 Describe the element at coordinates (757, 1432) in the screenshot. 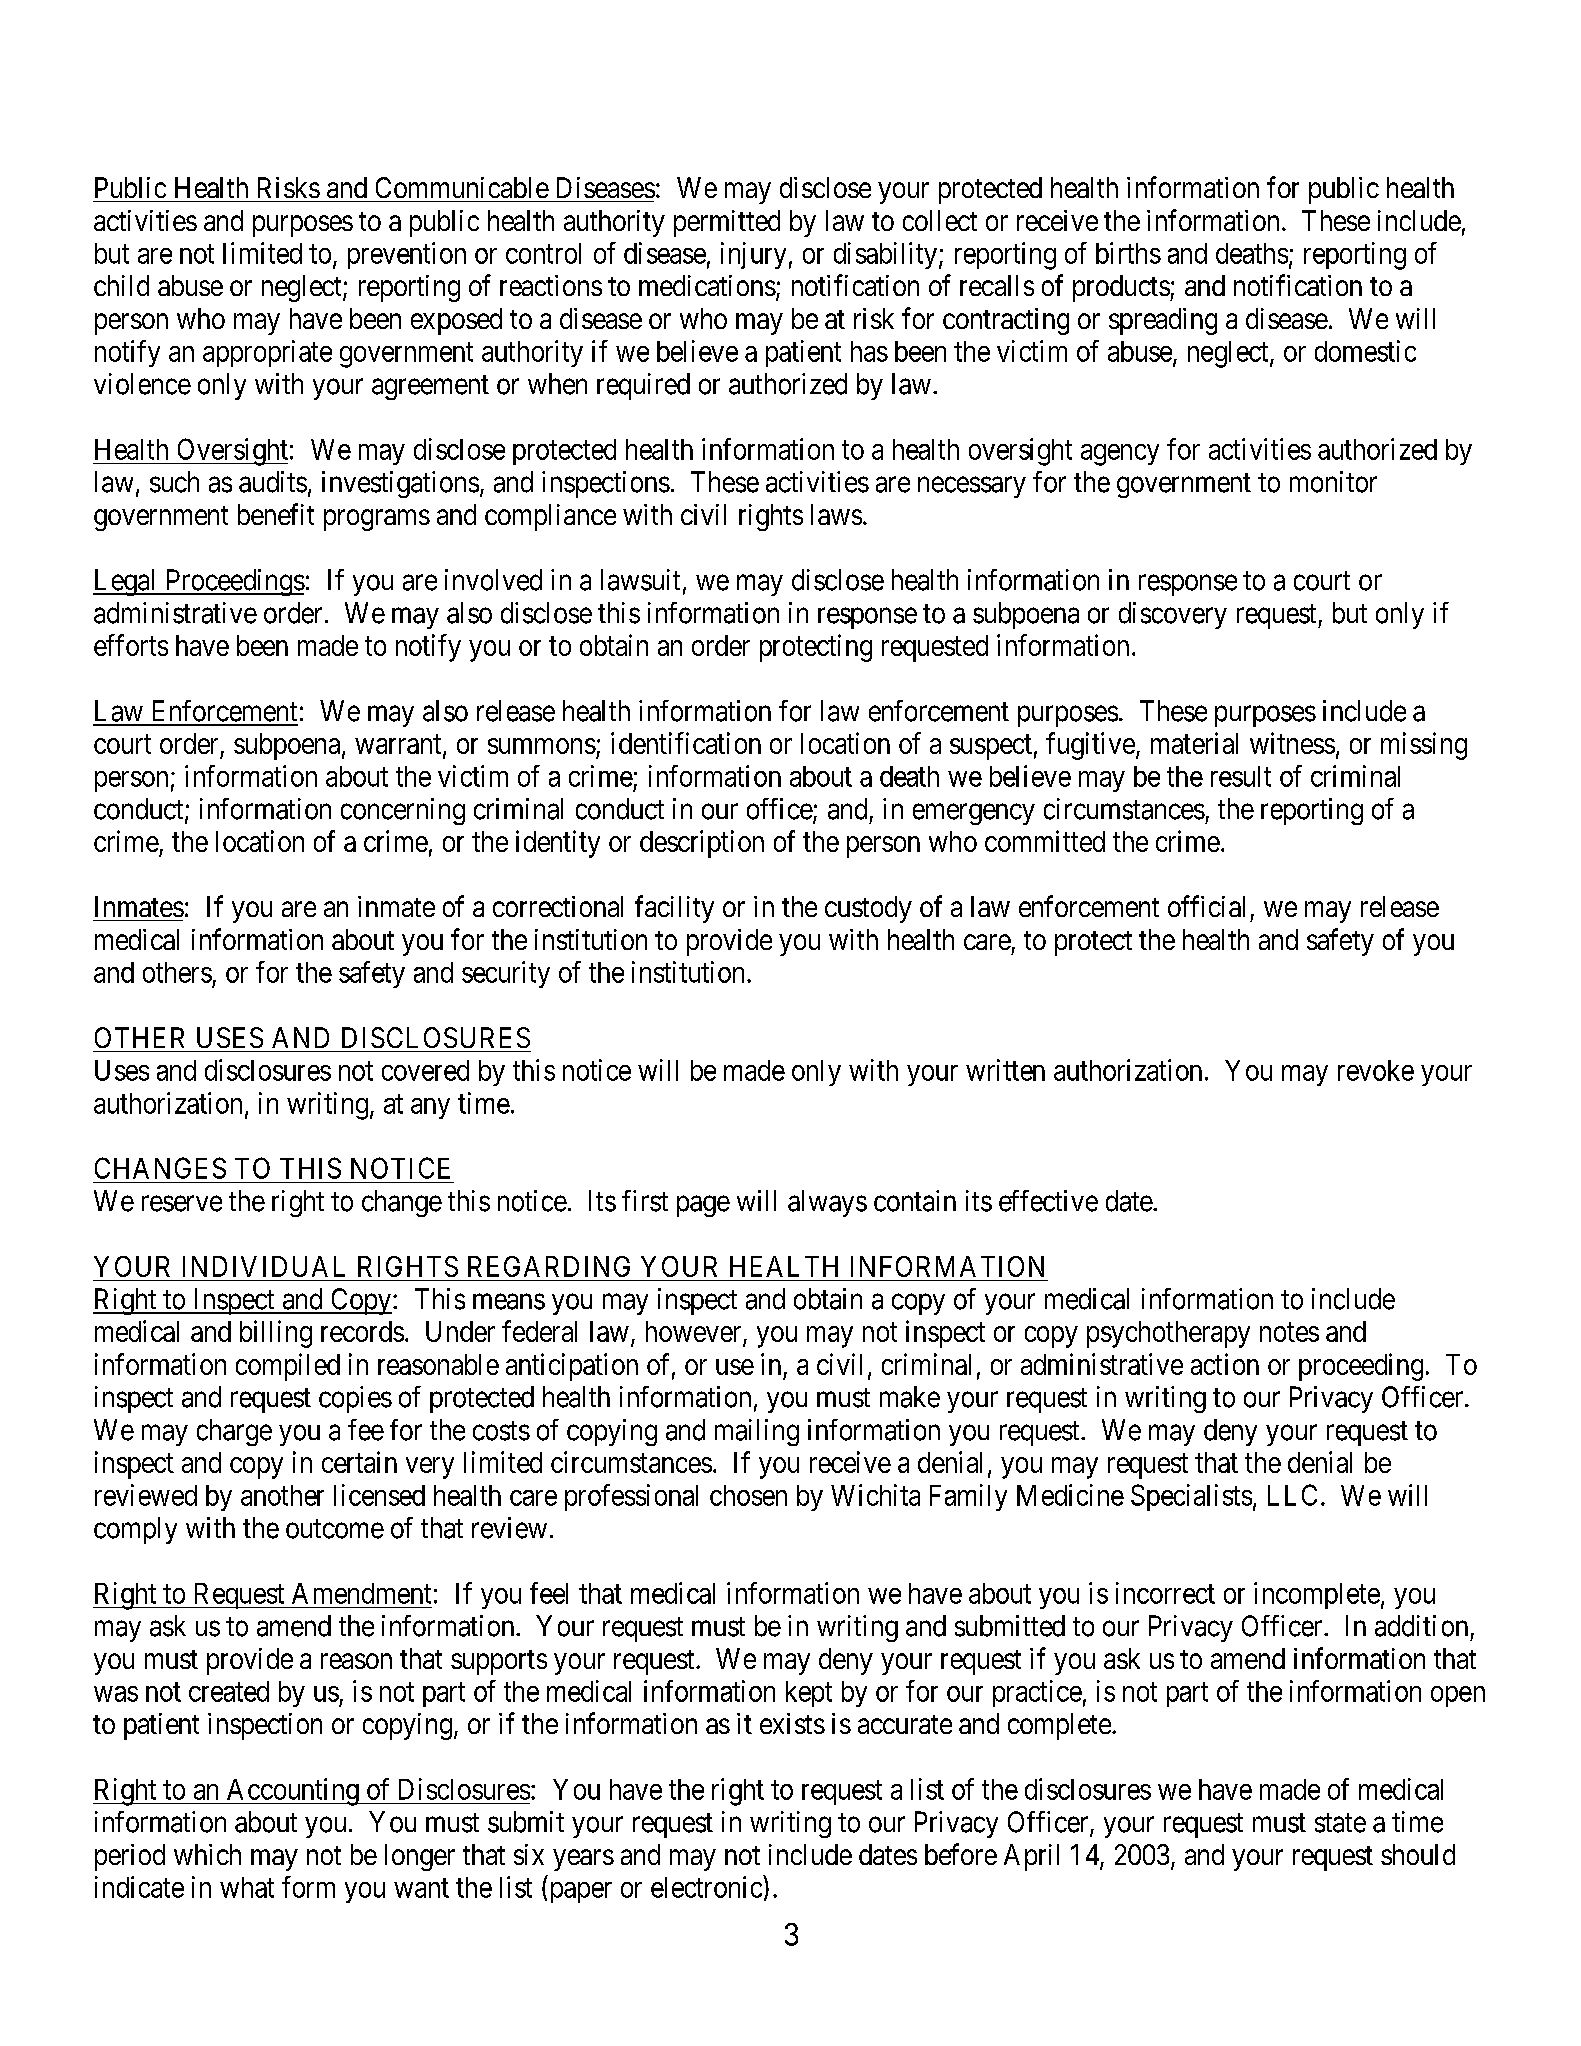

I see `mailing` at that location.
